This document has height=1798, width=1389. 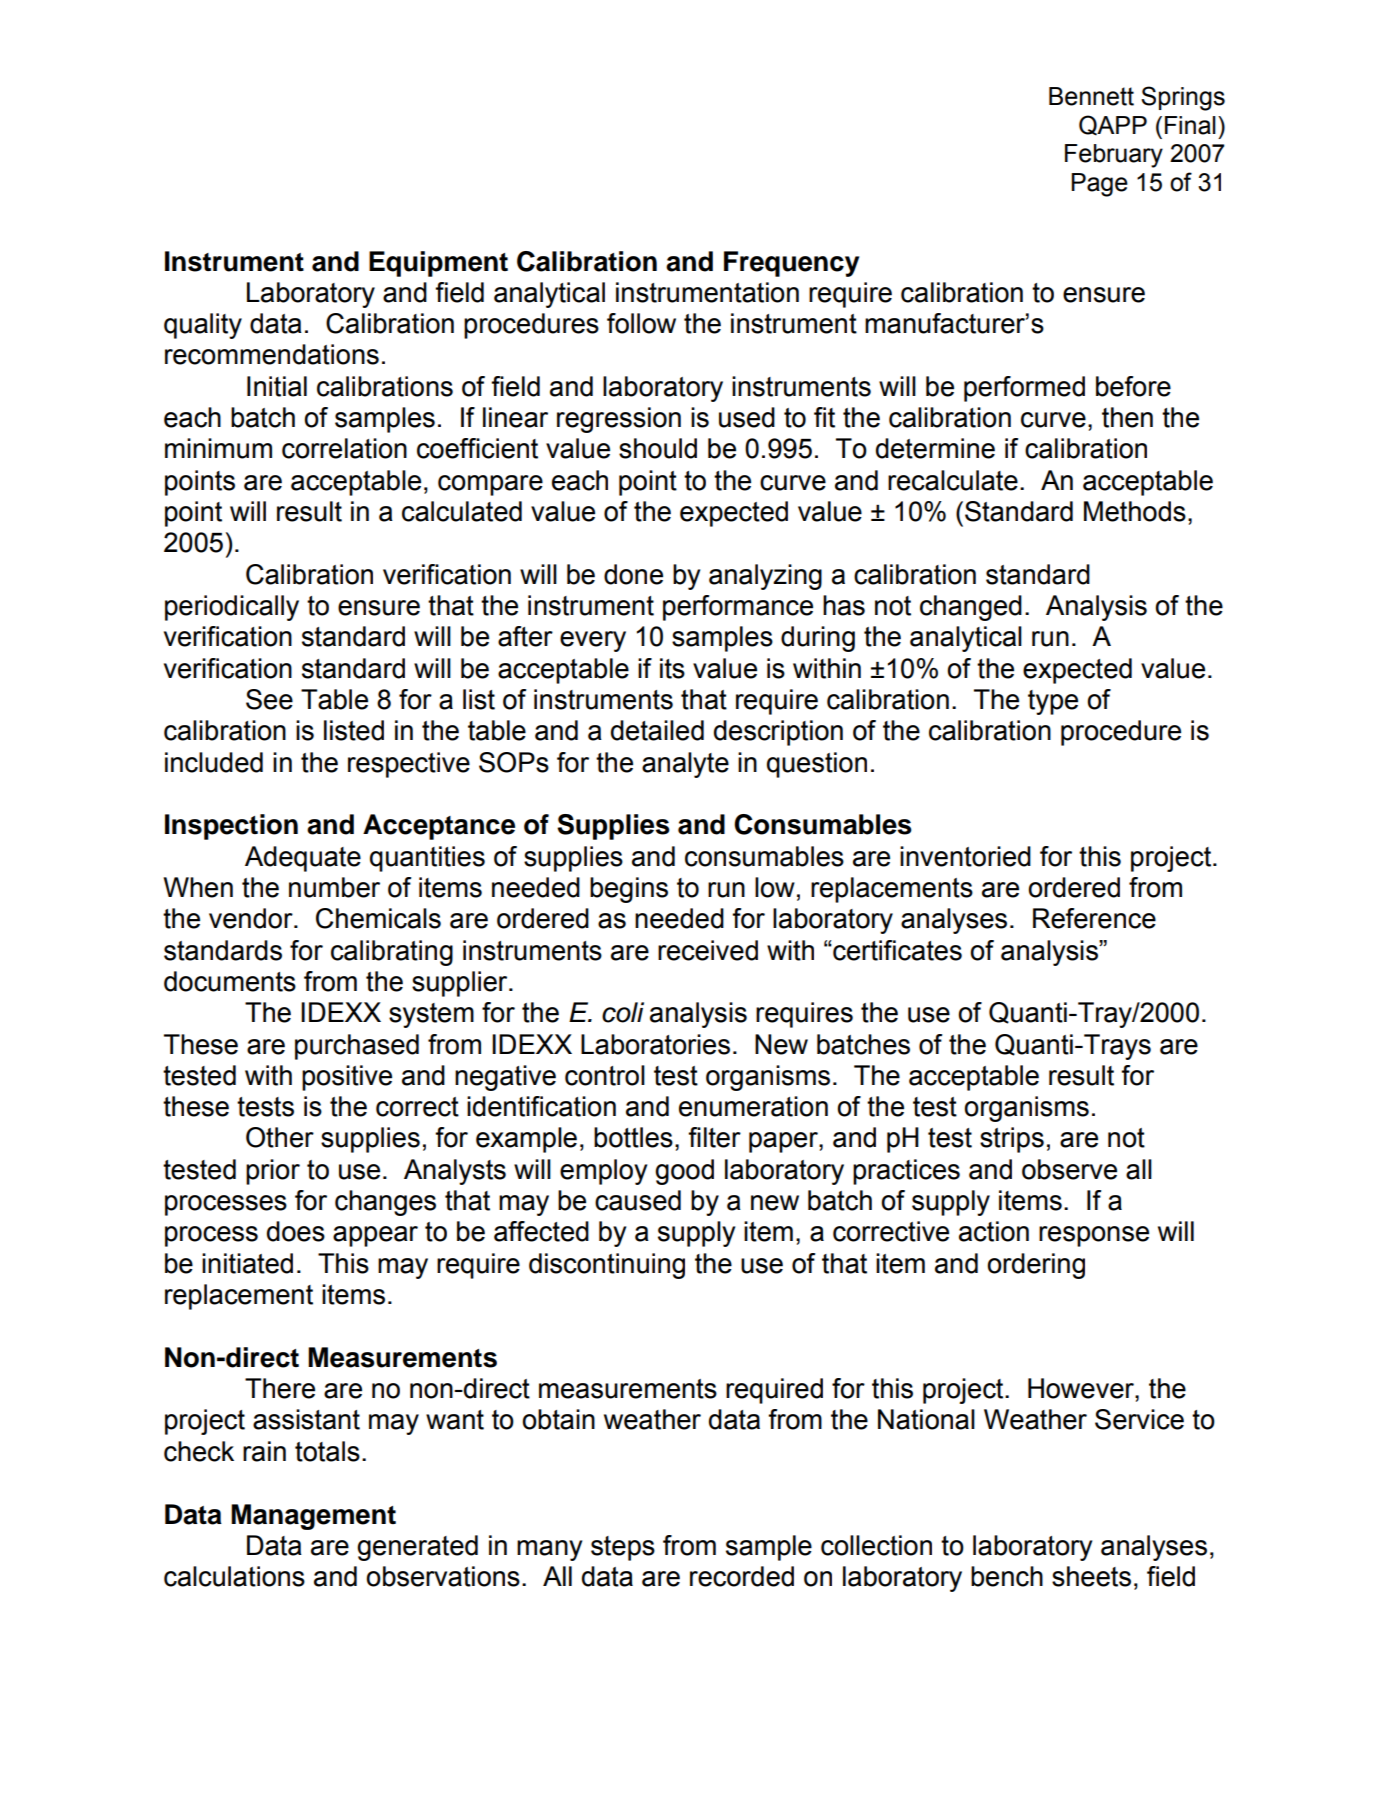 I want to click on Frequency, so click(x=791, y=264).
